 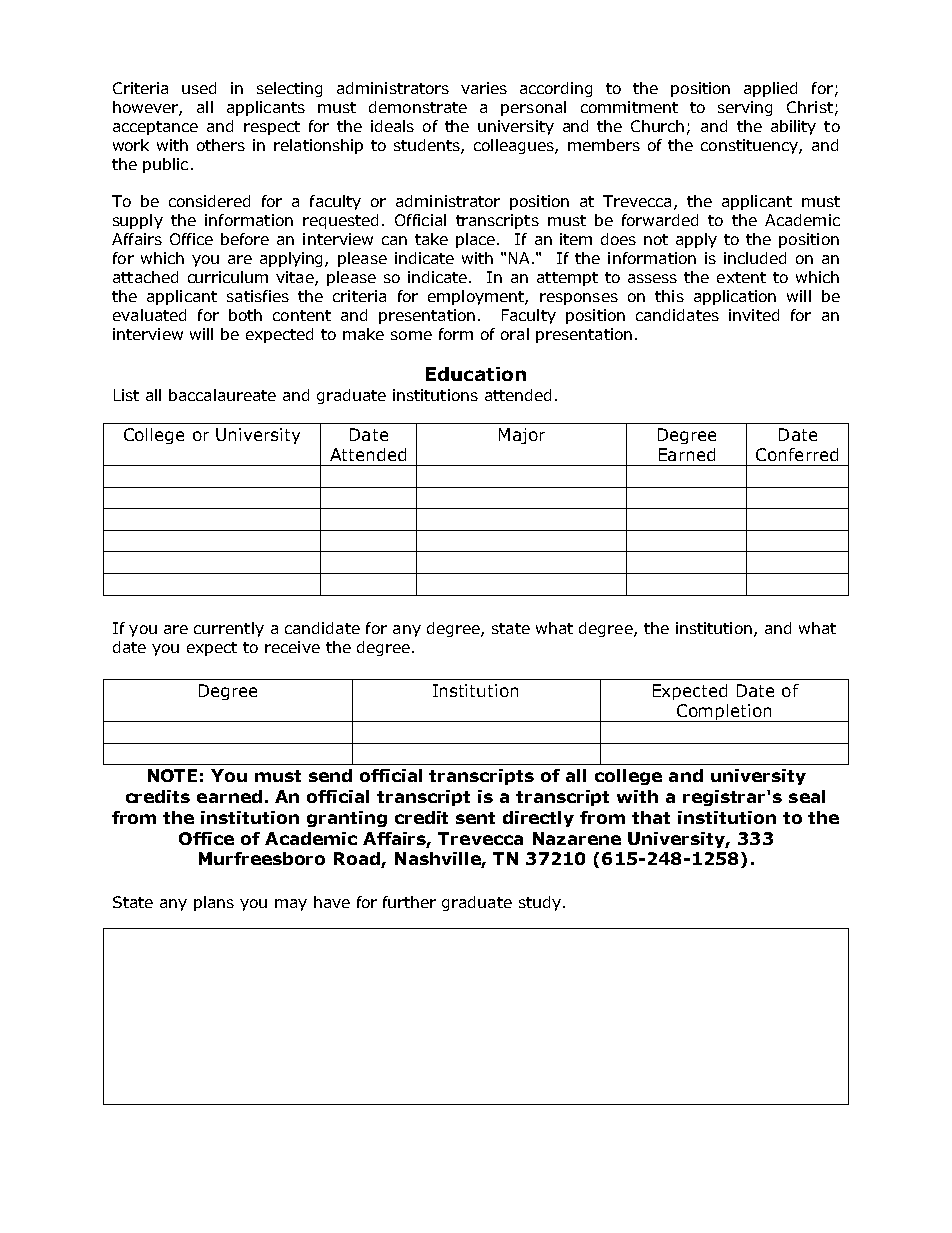 I want to click on Conferred, so click(x=797, y=454).
